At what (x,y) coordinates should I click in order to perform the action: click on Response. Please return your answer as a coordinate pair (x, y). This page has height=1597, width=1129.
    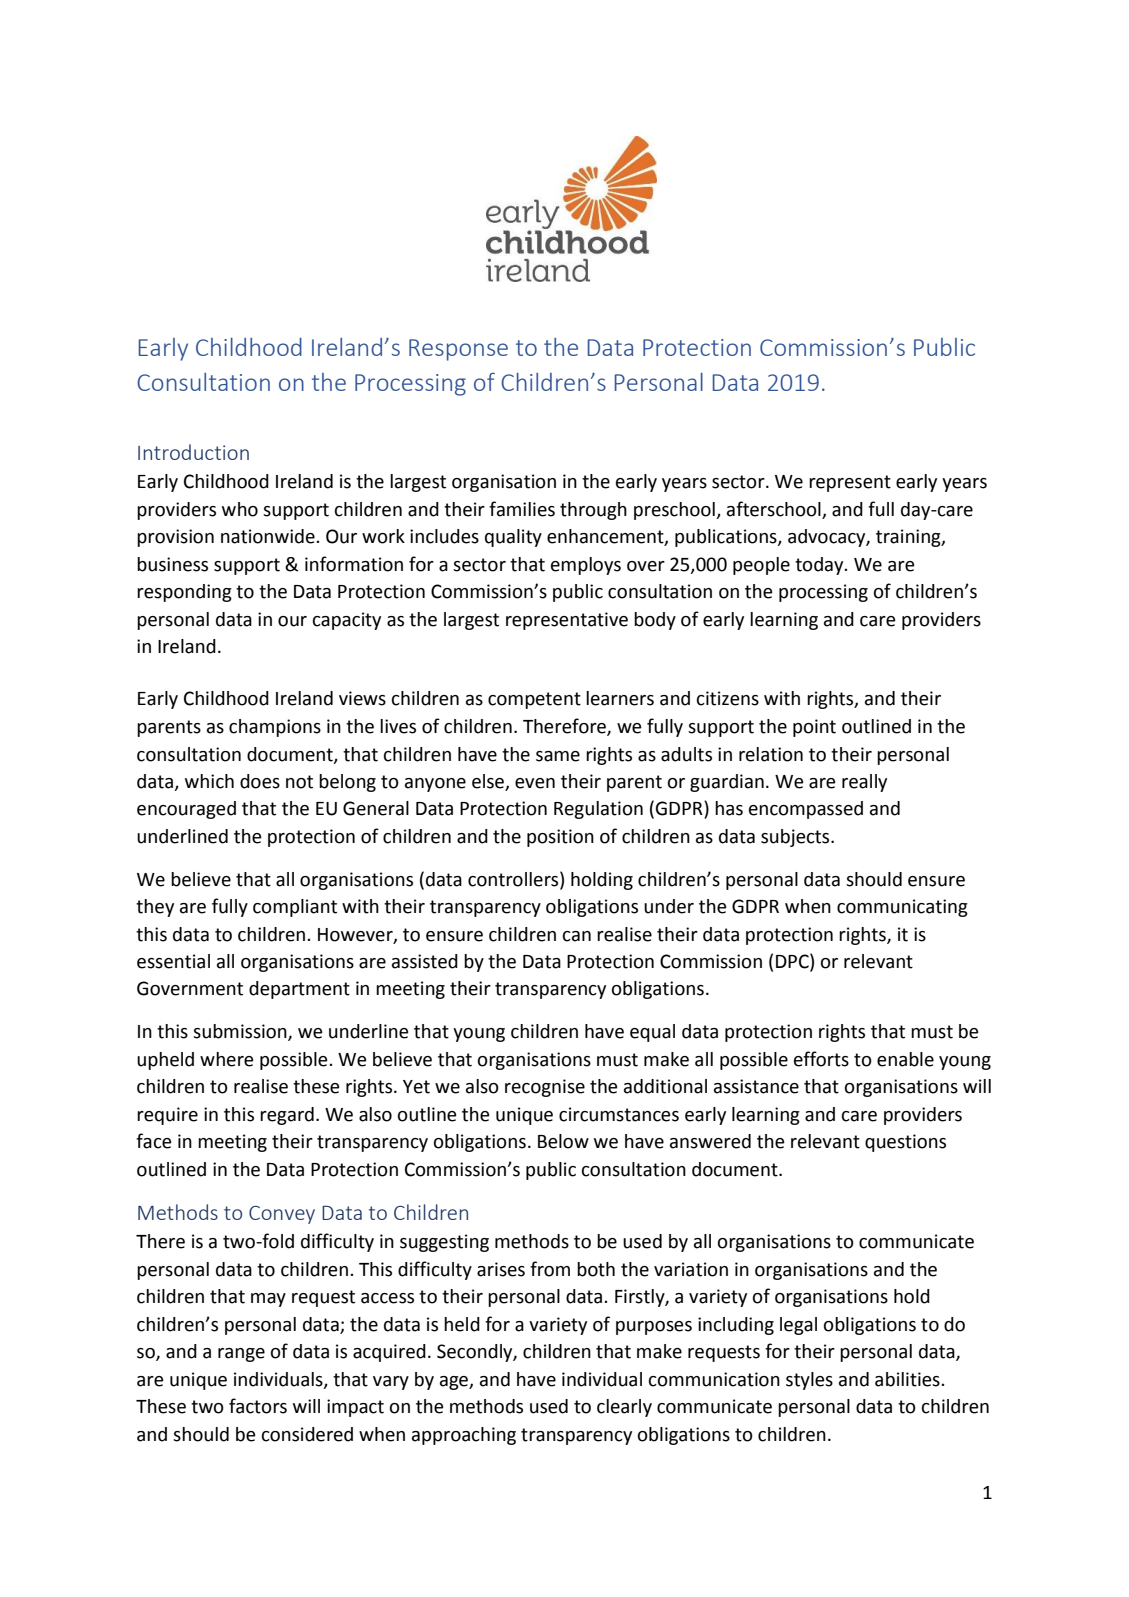
    Looking at the image, I should click on (458, 350).
